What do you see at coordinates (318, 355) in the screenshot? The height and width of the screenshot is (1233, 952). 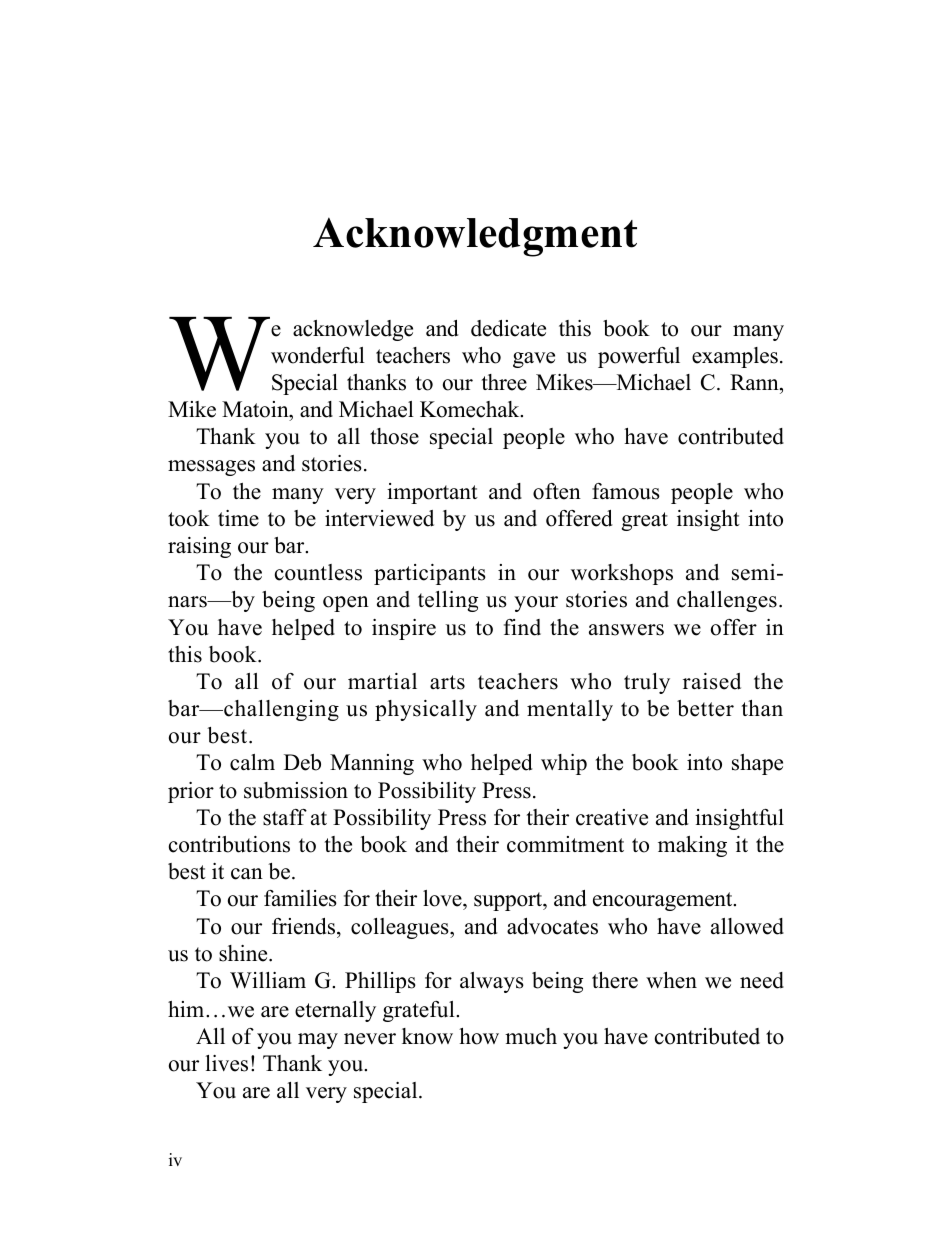 I see `wonderful` at bounding box center [318, 355].
